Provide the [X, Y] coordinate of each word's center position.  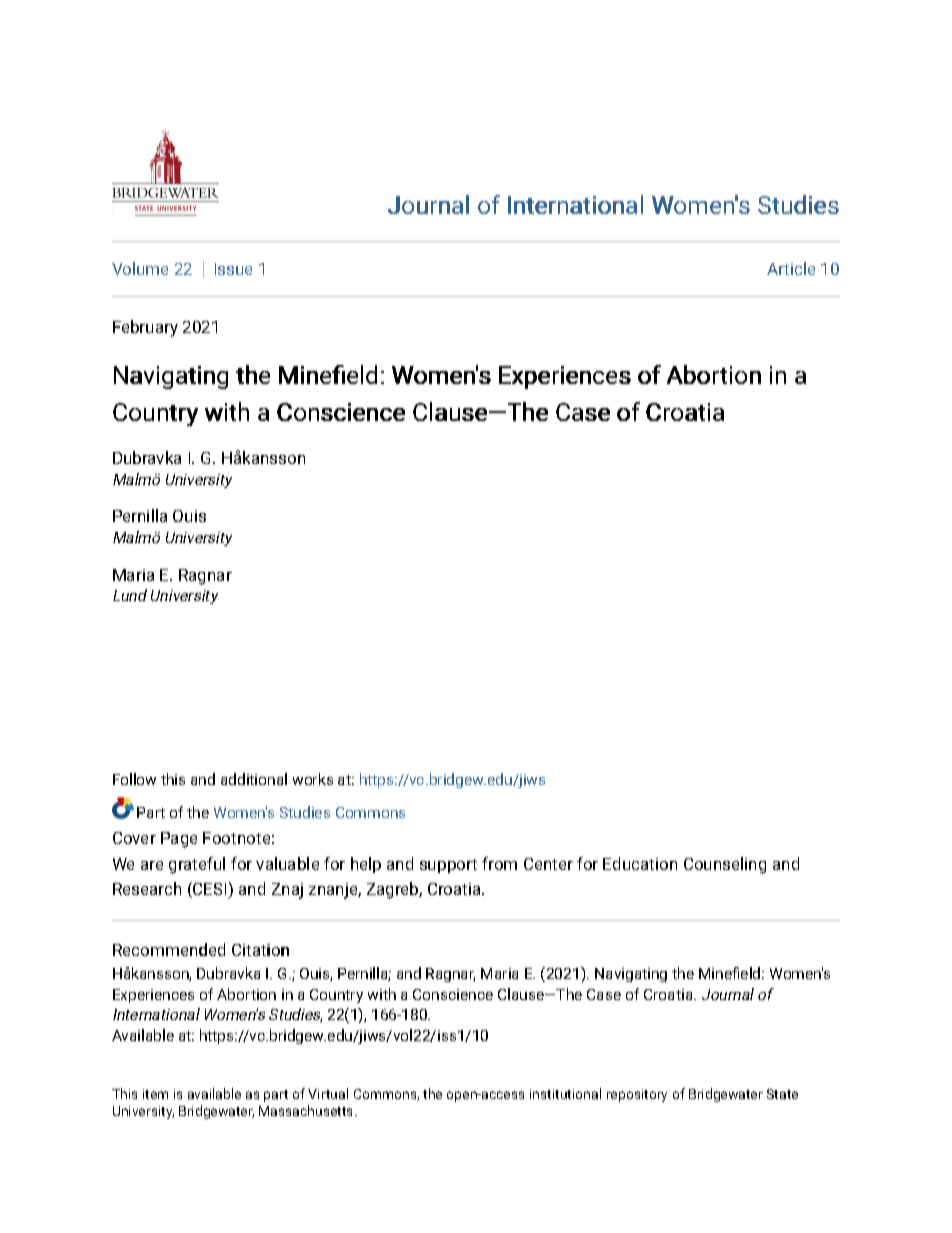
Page [179, 840]
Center [548, 864]
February [145, 328]
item [155, 1094]
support [448, 866]
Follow [134, 779]
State [782, 1094]
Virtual [328, 1093]
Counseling [725, 865]
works [313, 779]
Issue [233, 269]
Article [791, 268]
